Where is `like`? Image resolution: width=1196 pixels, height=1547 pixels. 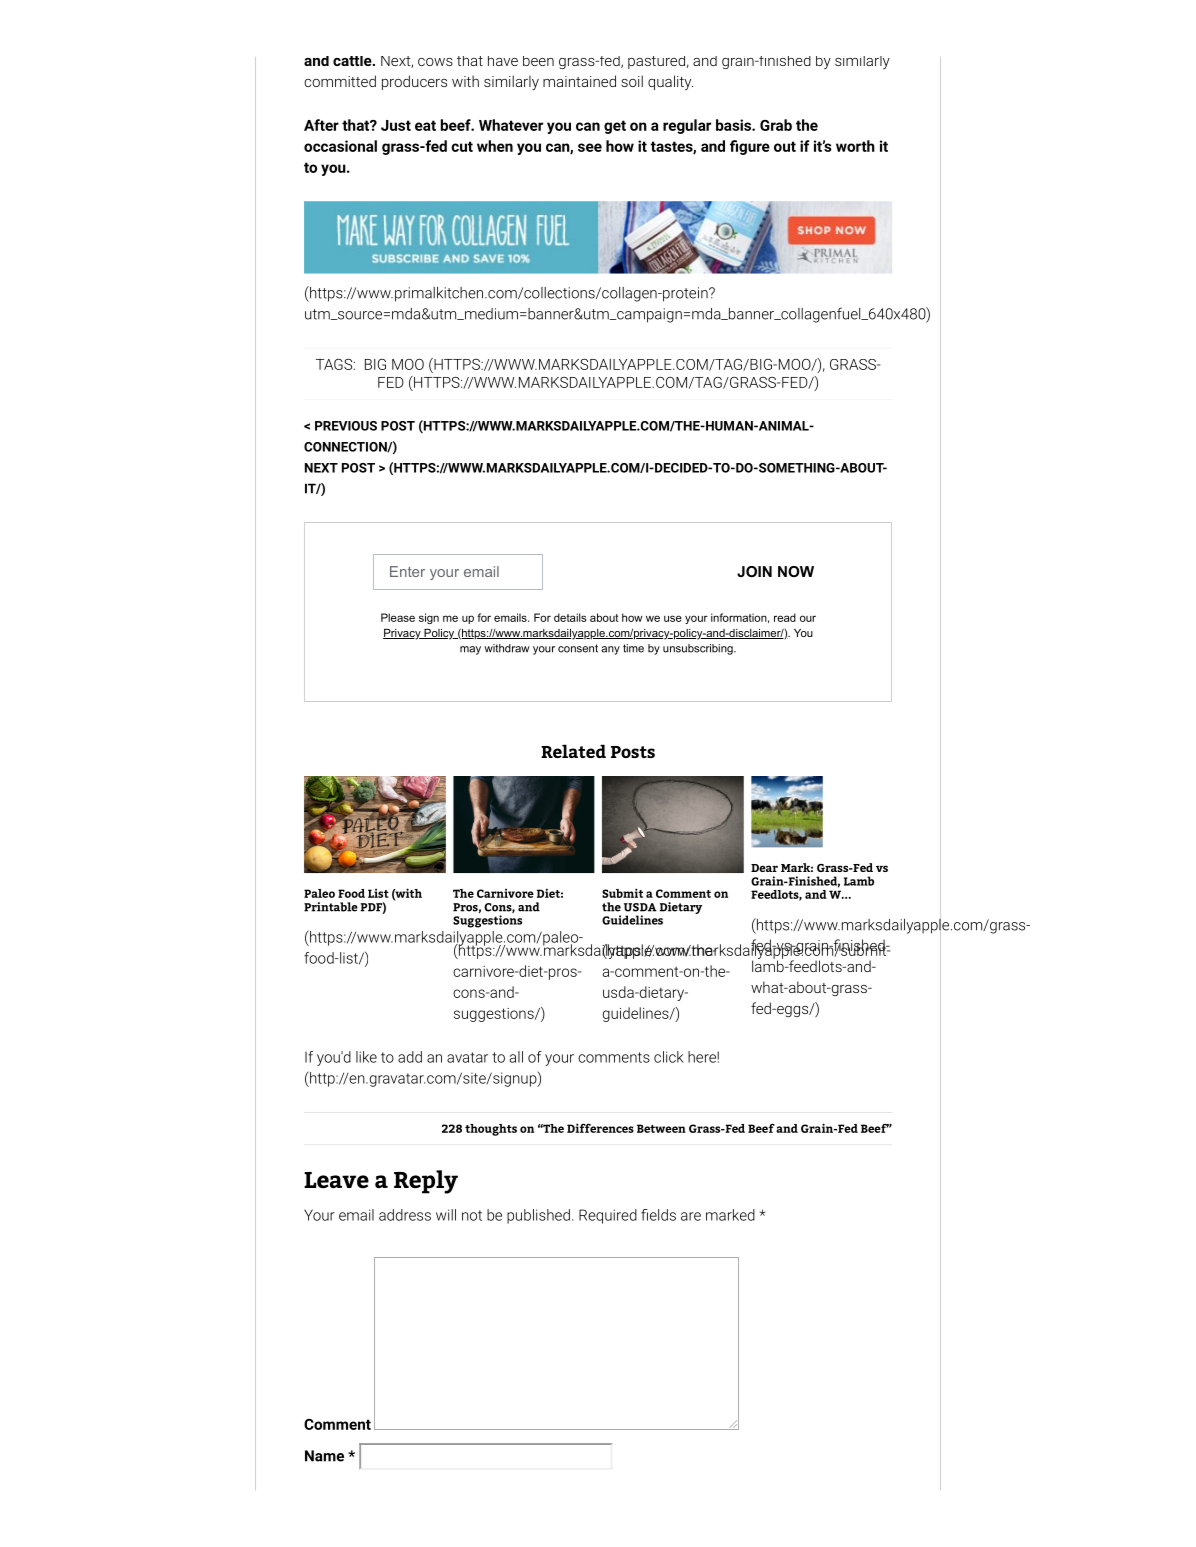
like is located at coordinates (366, 1057).
